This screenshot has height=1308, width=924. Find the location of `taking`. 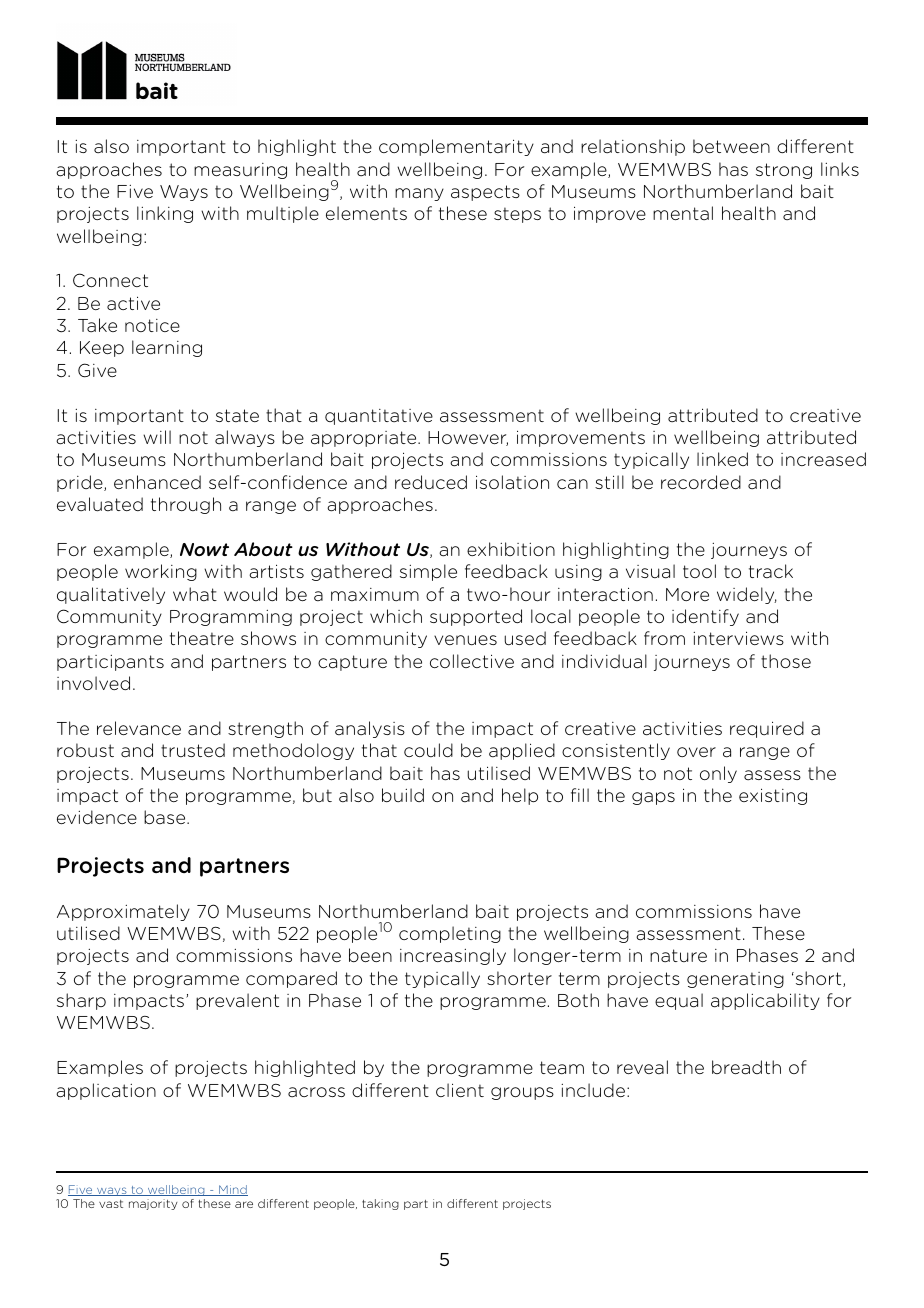

taking is located at coordinates (380, 1204).
